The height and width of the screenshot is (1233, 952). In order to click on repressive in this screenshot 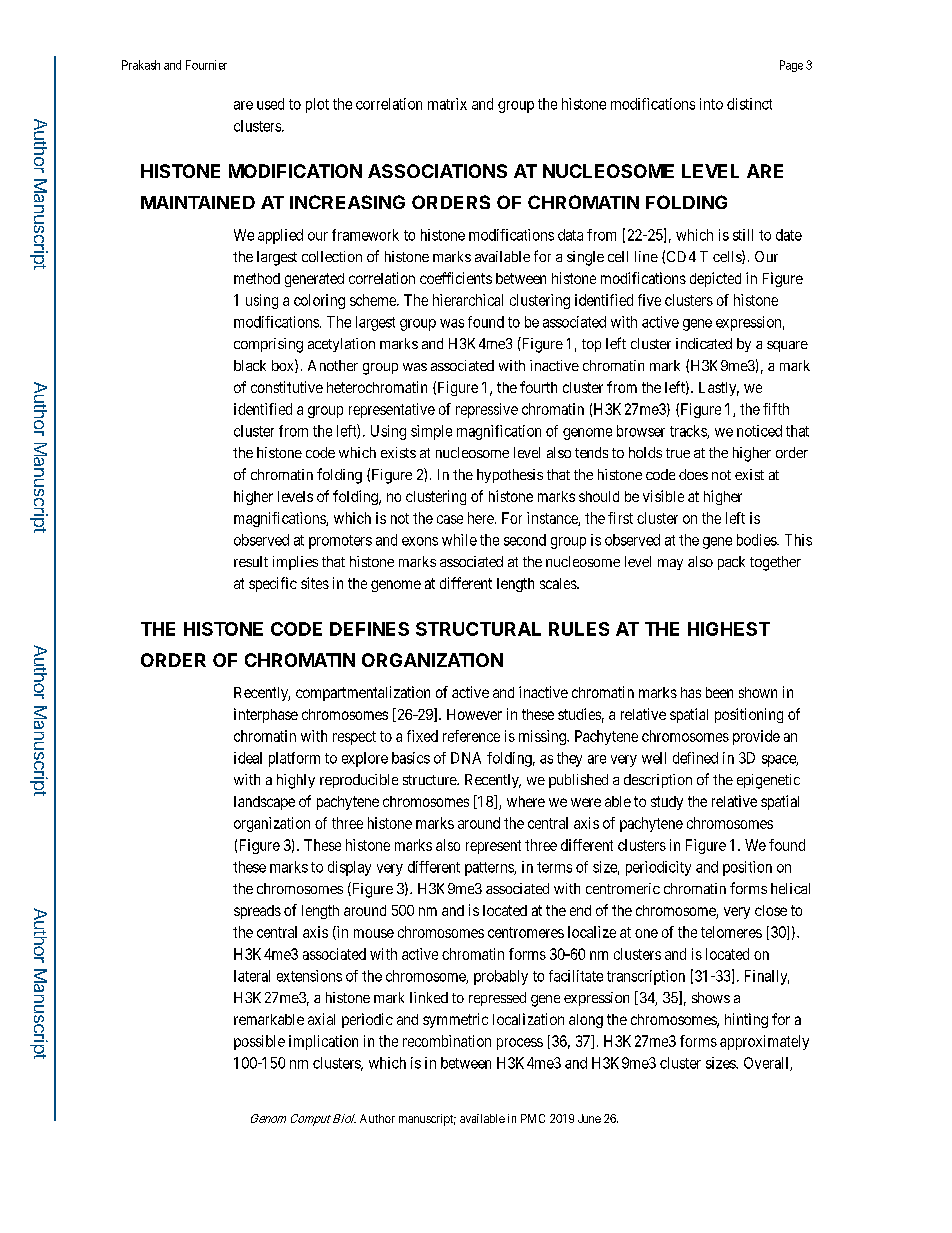, I will do `click(487, 410)`.
